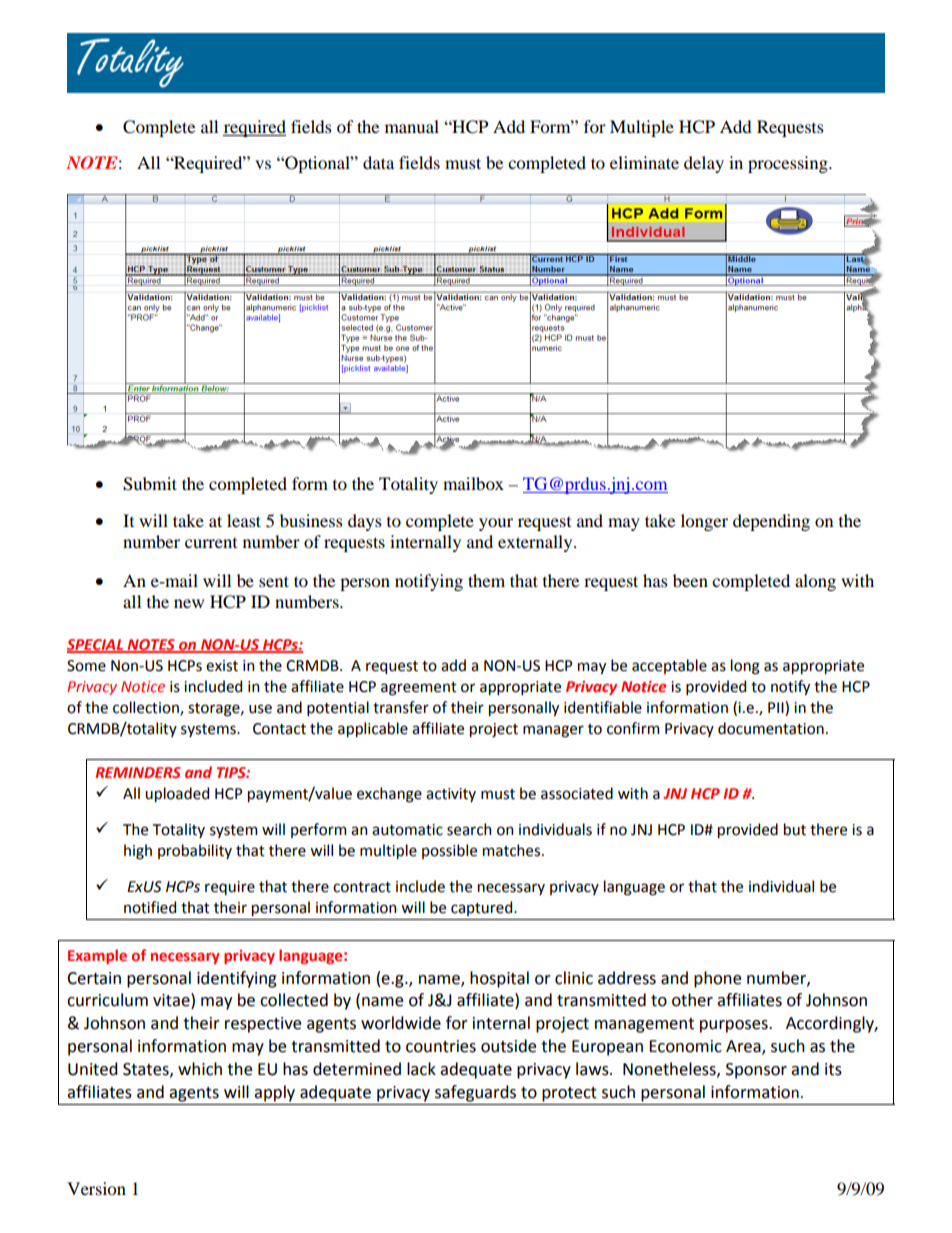  Describe the element at coordinates (475, 1093) in the screenshot. I see `safeguards` at that location.
